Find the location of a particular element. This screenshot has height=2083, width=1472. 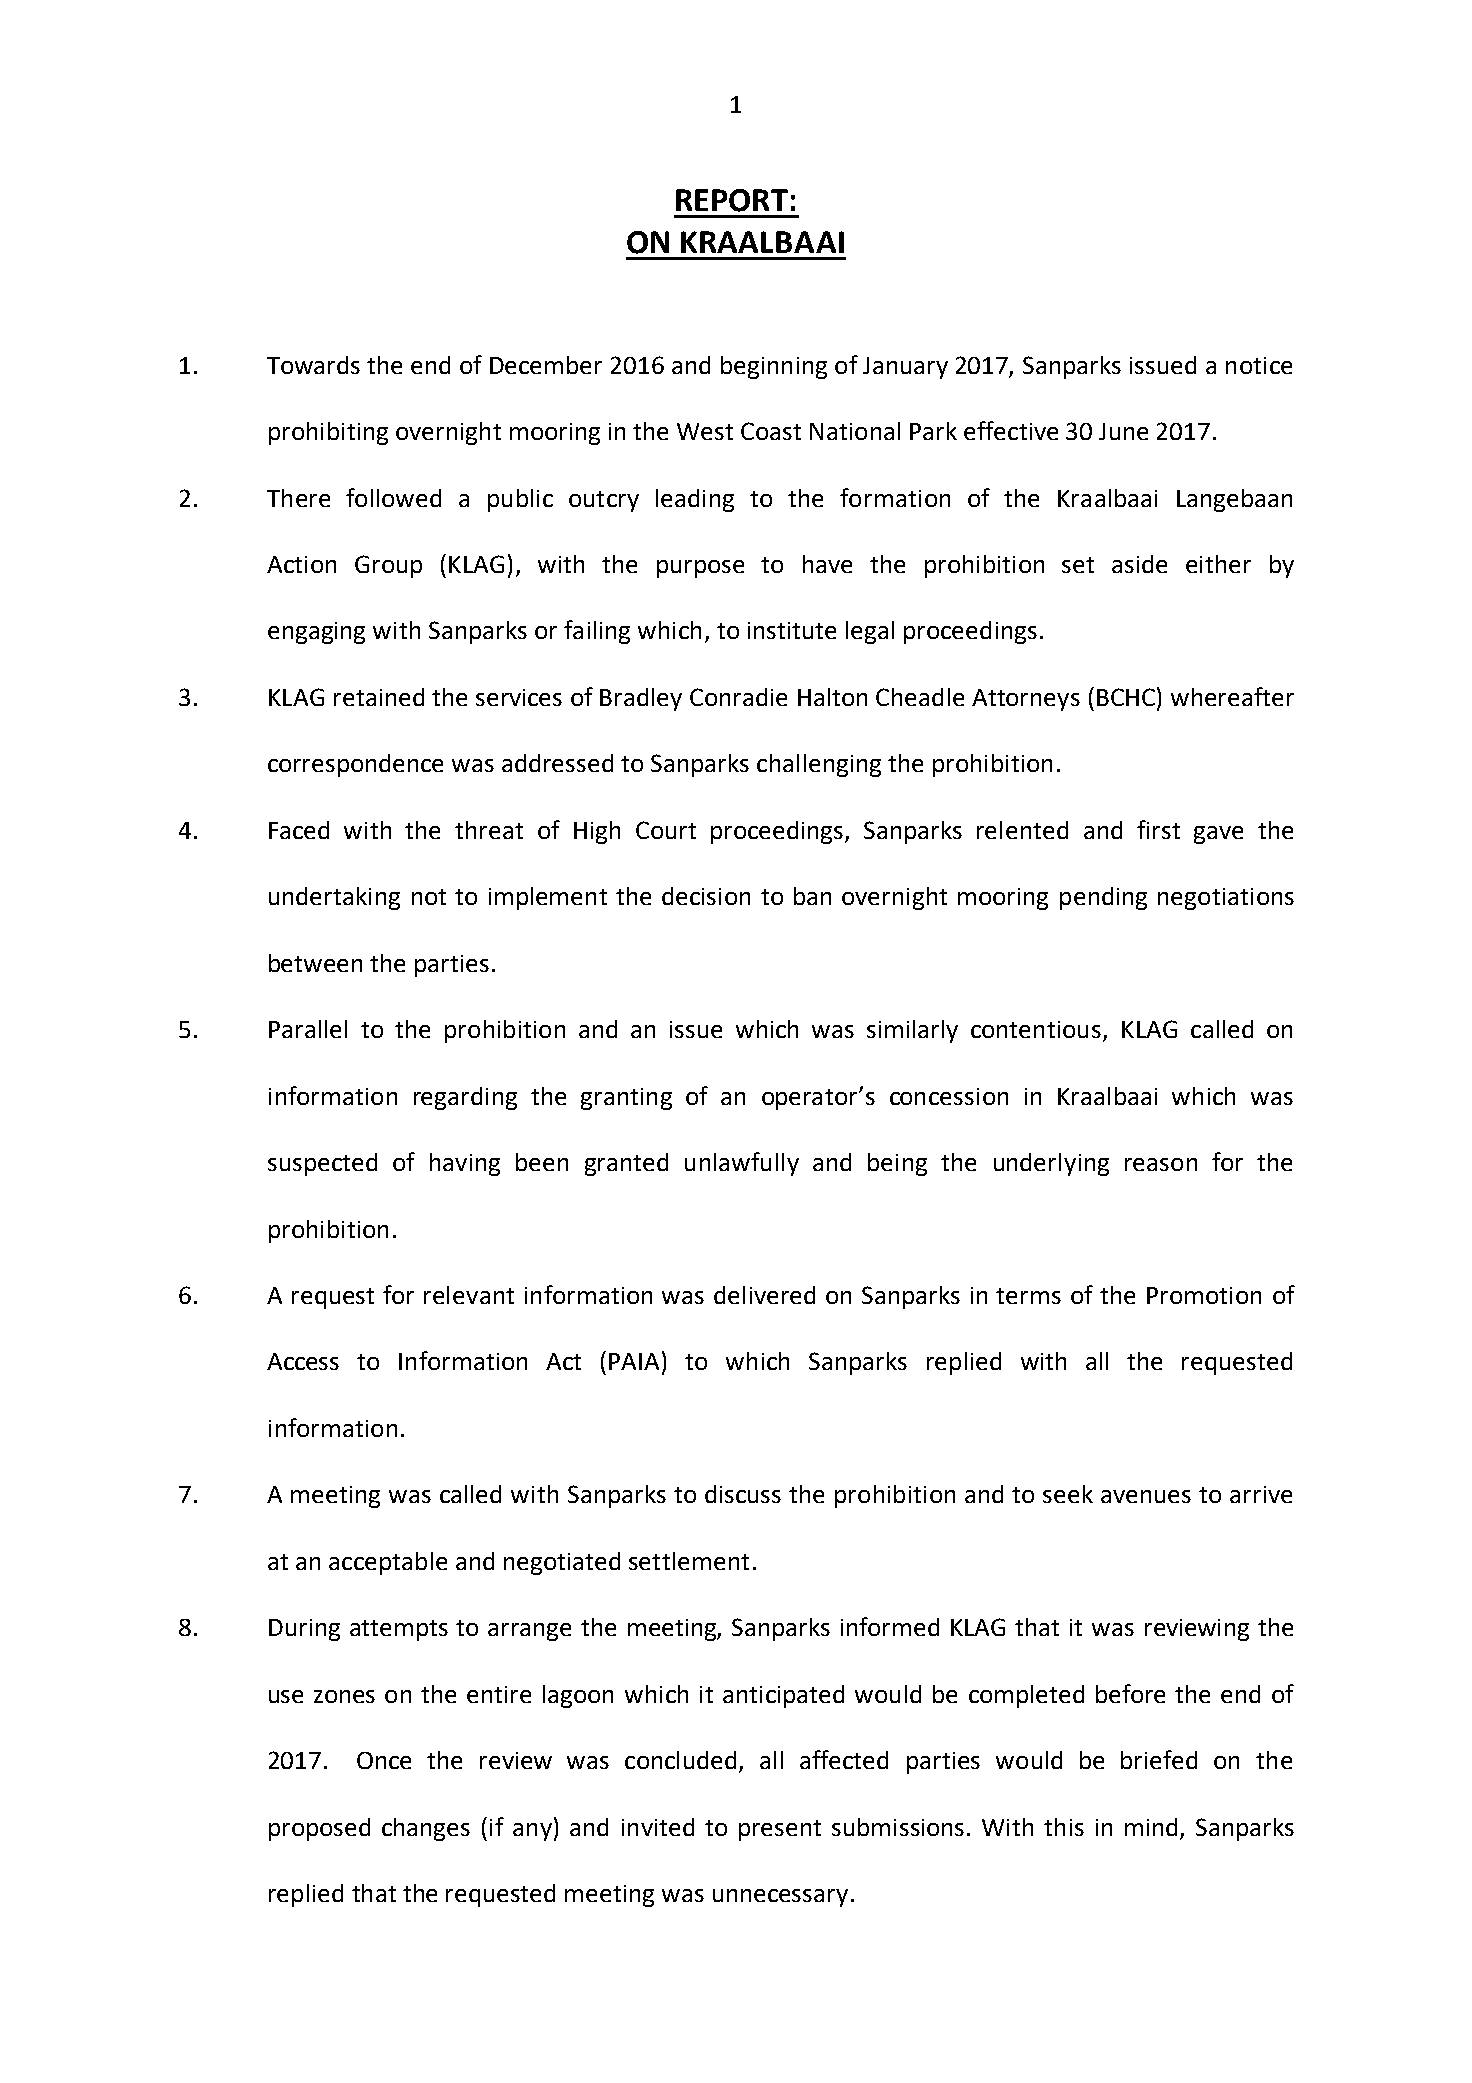

changes is located at coordinates (426, 1829).
